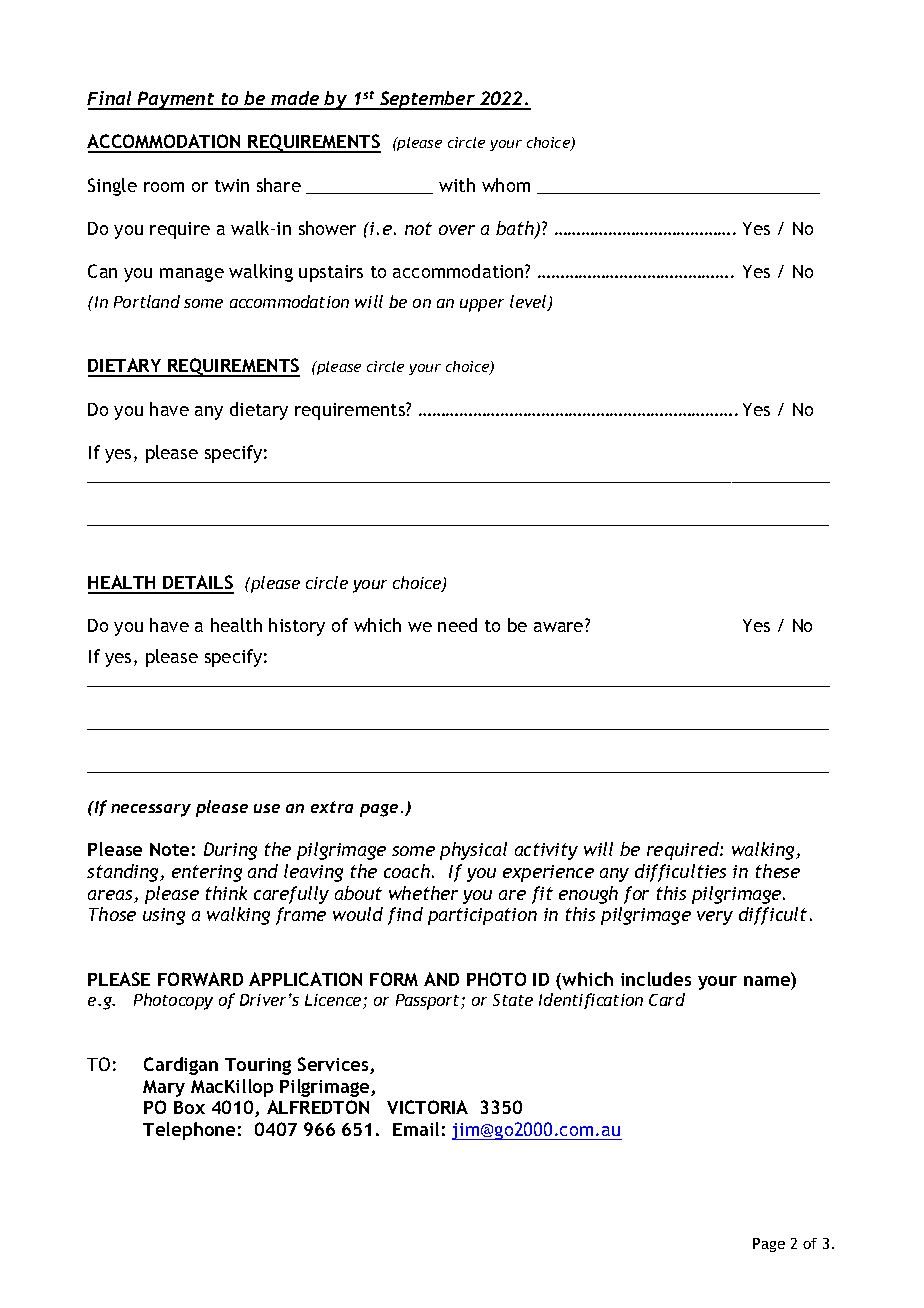  I want to click on using, so click(164, 916).
